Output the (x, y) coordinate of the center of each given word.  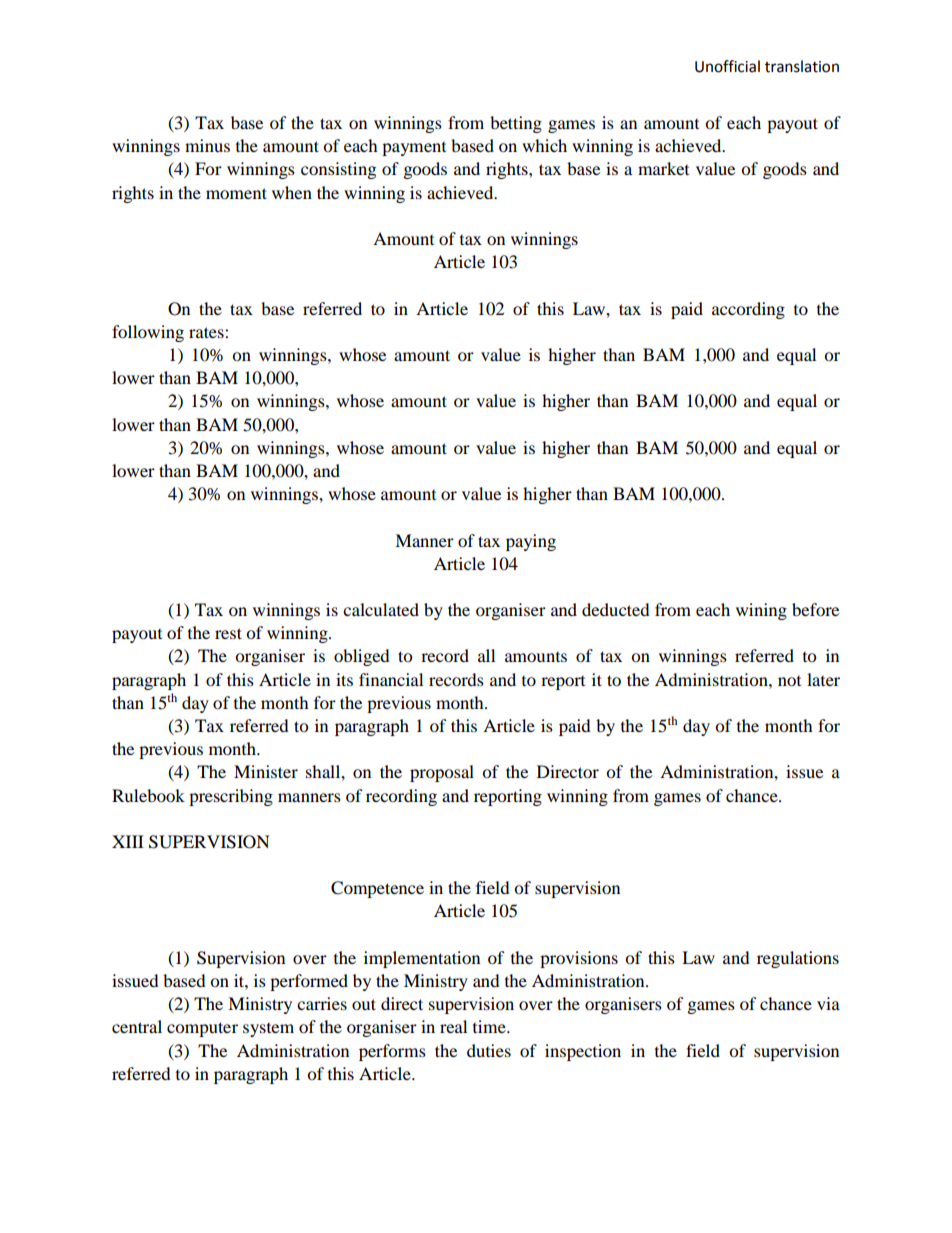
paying (531, 542)
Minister (266, 771)
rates (207, 332)
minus (207, 145)
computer (202, 1029)
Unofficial (727, 66)
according (748, 310)
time (490, 1026)
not (789, 681)
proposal (442, 773)
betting (516, 124)
